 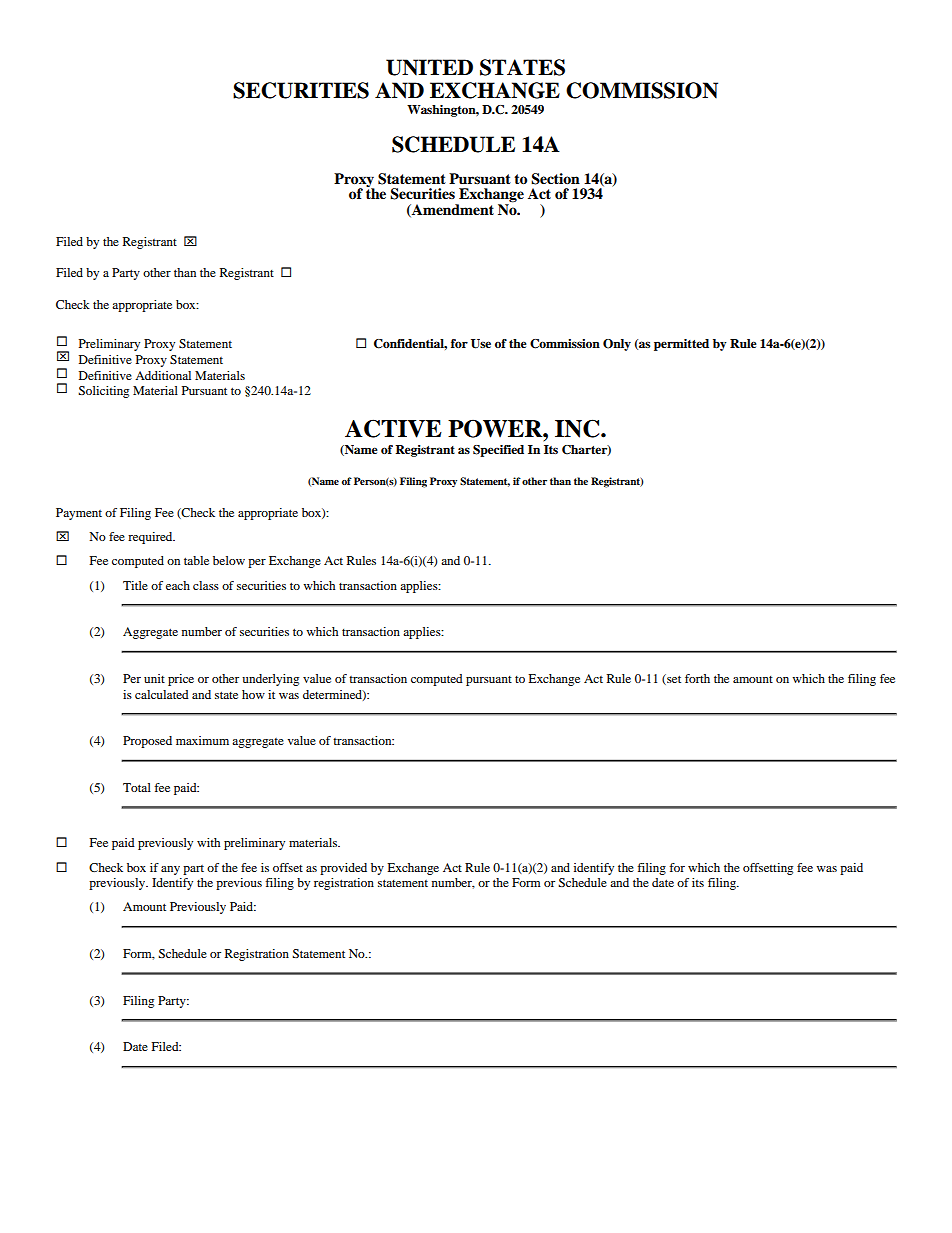 What do you see at coordinates (481, 344) in the screenshot?
I see `Use` at bounding box center [481, 344].
